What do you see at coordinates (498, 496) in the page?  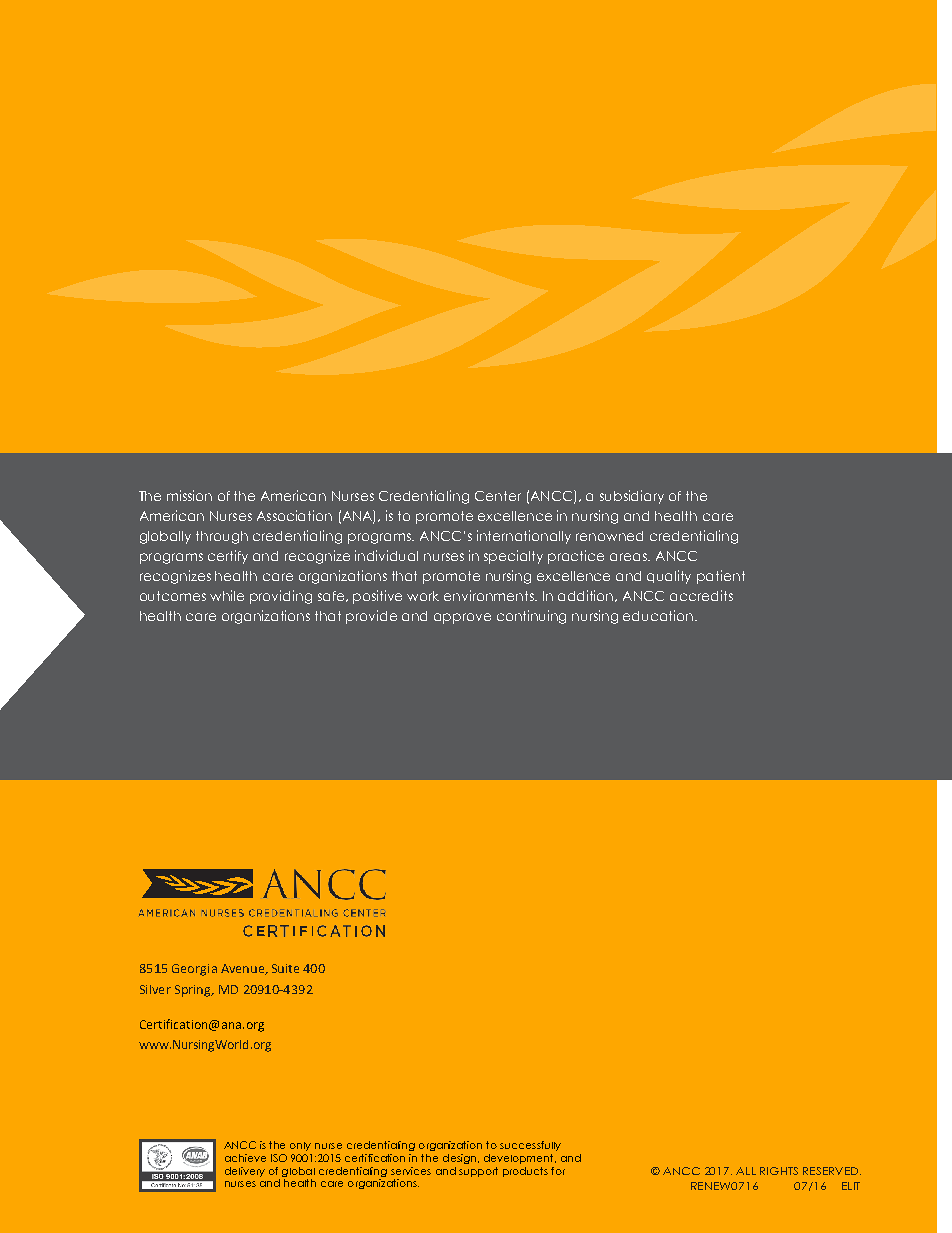 I see `Center` at bounding box center [498, 496].
